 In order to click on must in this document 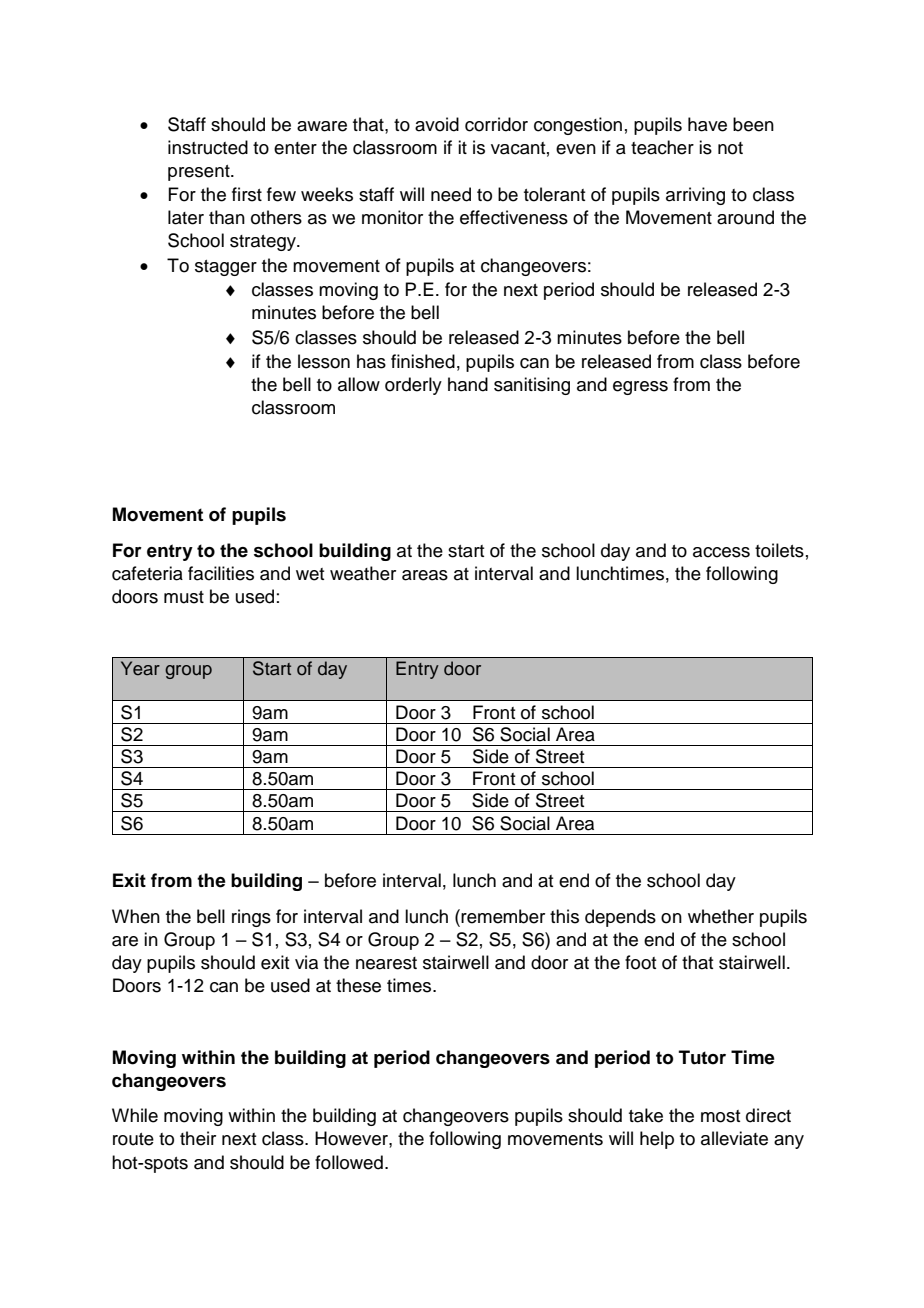, I will do `click(184, 597)`.
